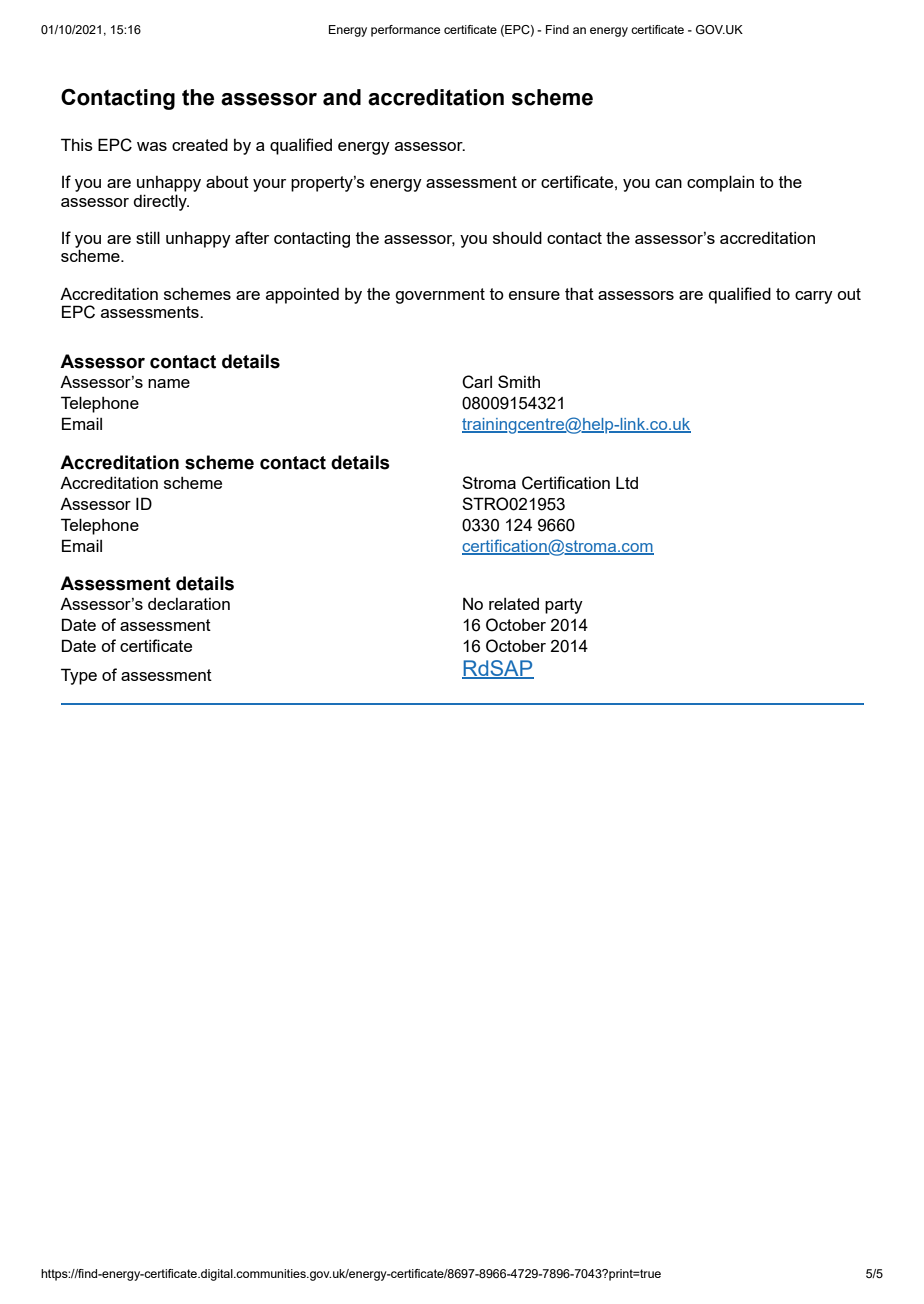  Describe the element at coordinates (79, 676) in the image. I see `Type` at that location.
